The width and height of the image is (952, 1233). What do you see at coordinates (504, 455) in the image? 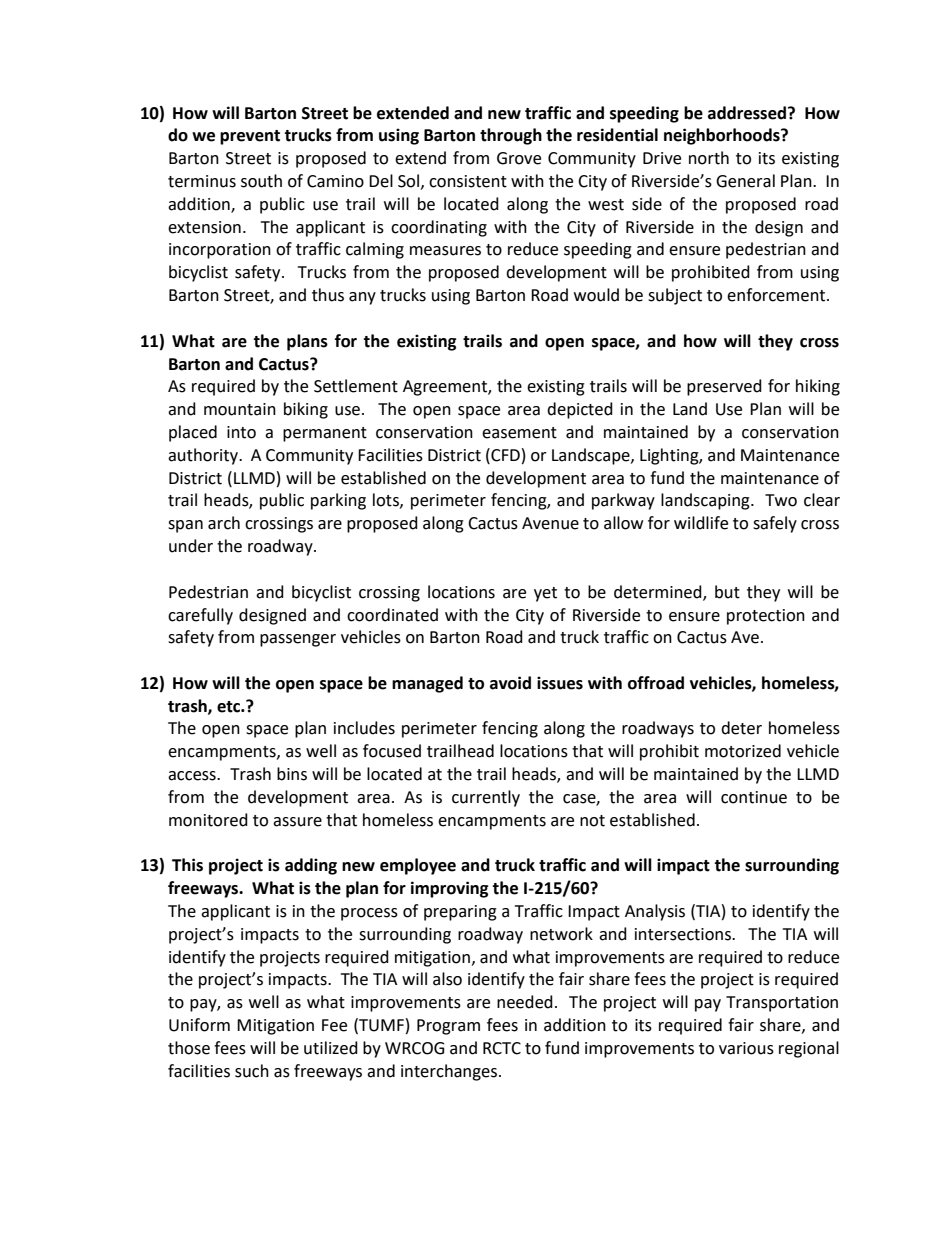
I see `CFD` at bounding box center [504, 455].
